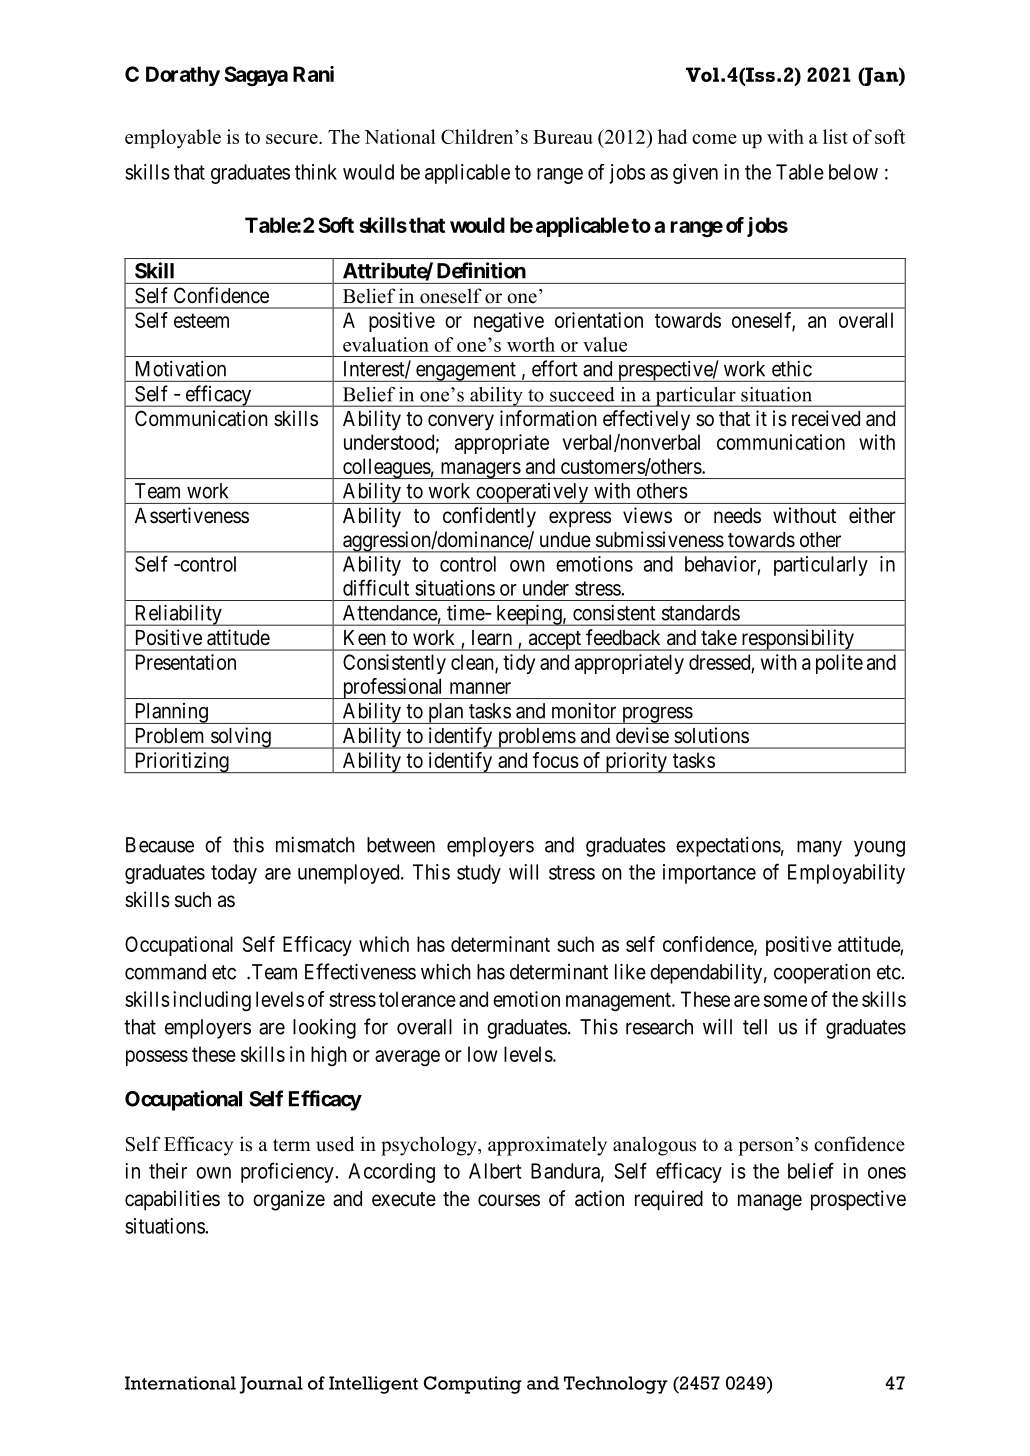  Describe the element at coordinates (271, 1385) in the image. I see `Journal` at that location.
